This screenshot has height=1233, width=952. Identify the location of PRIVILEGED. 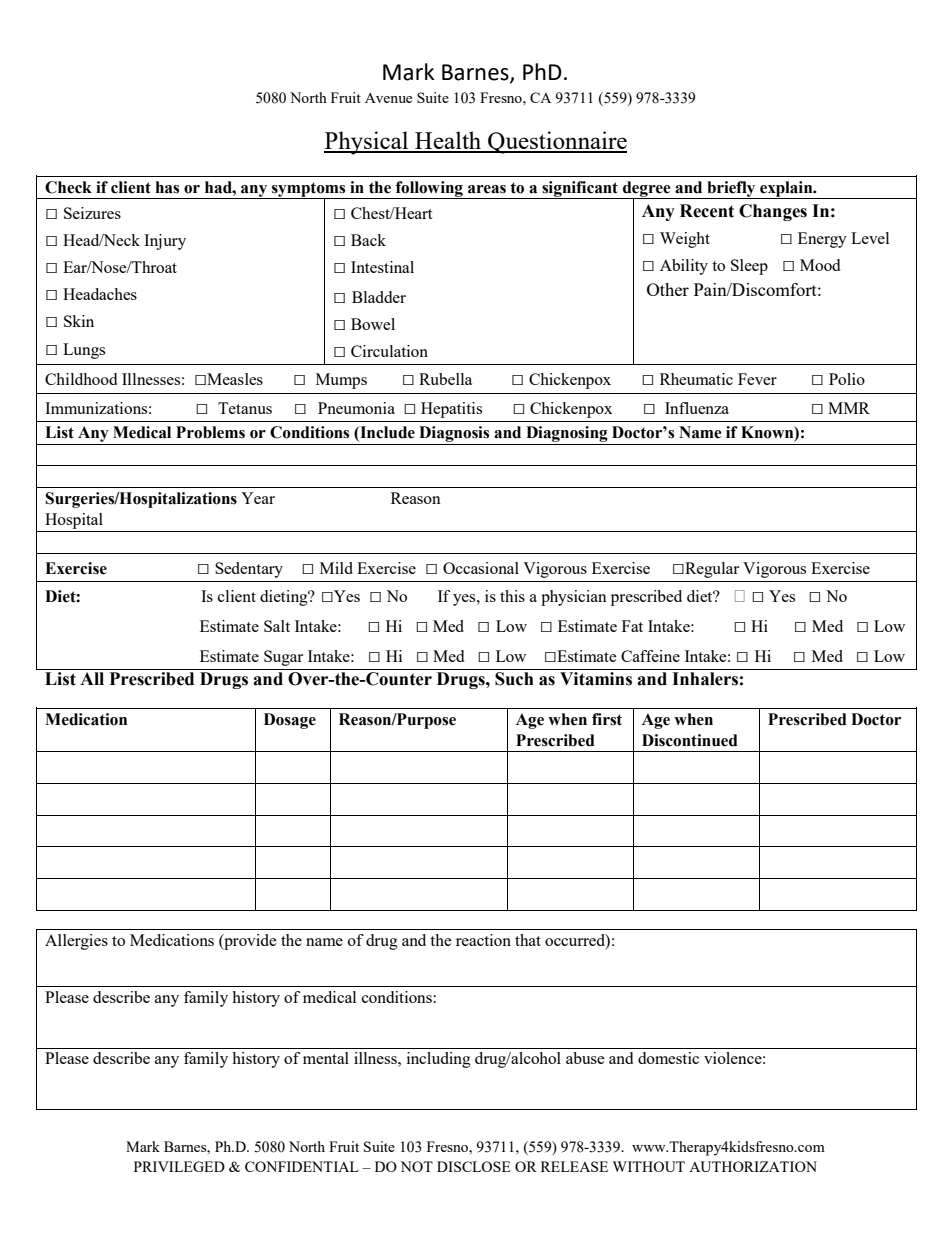
(179, 1166).
